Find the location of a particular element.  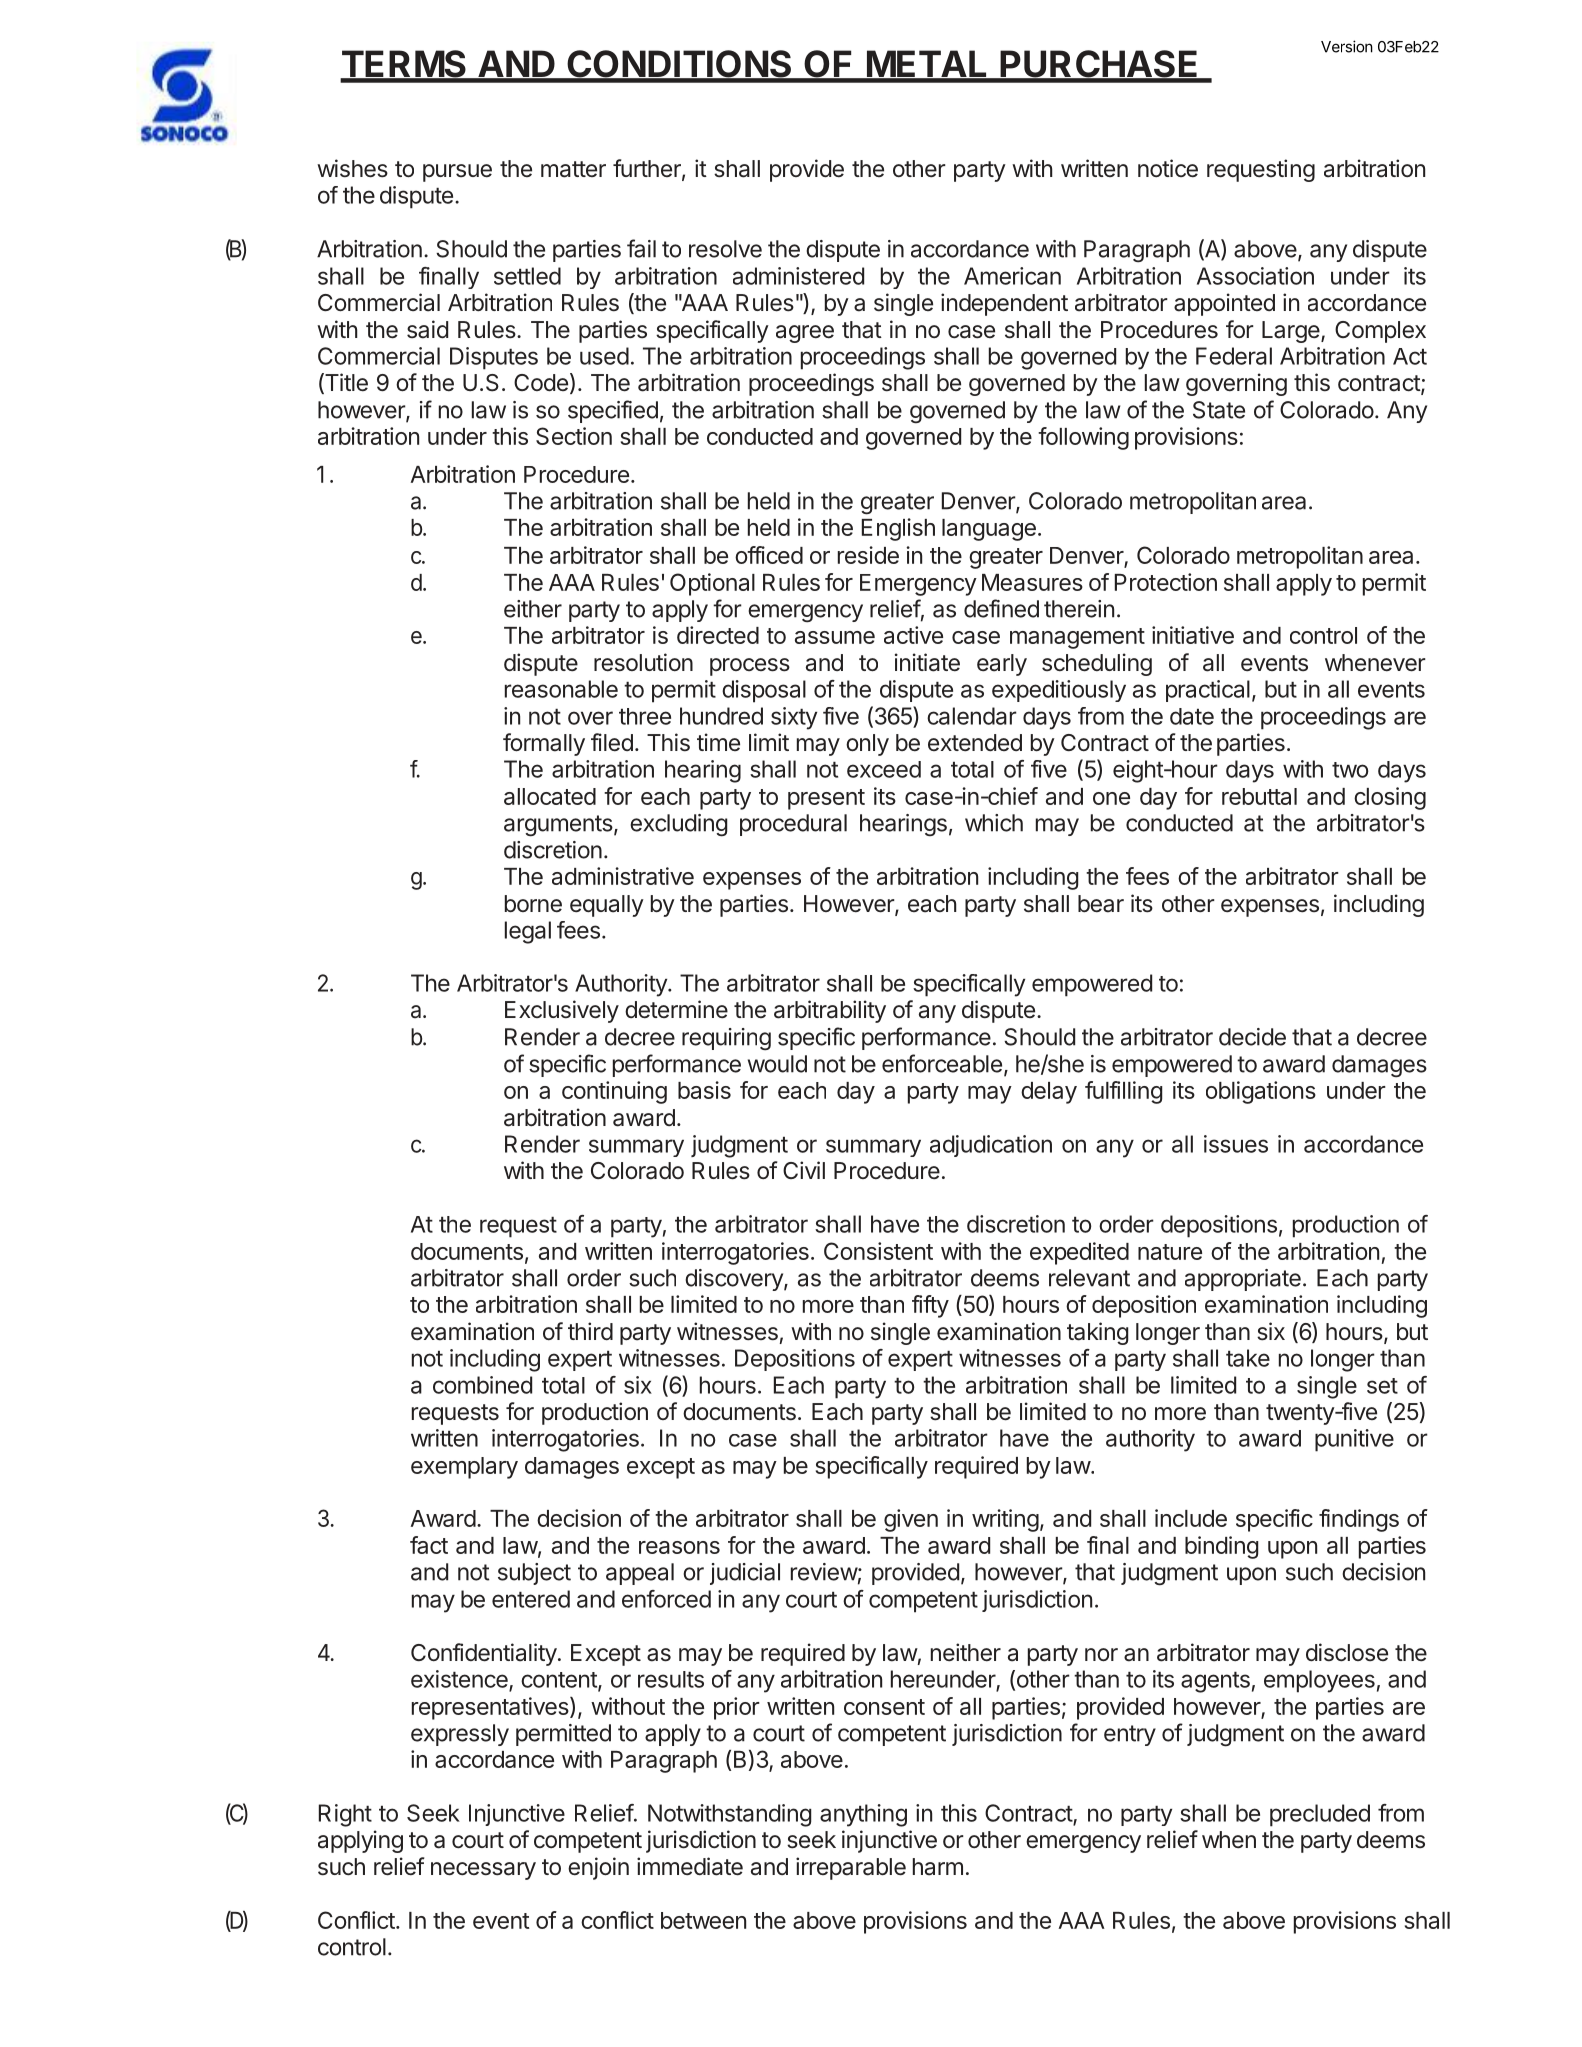

administered is located at coordinates (798, 276).
